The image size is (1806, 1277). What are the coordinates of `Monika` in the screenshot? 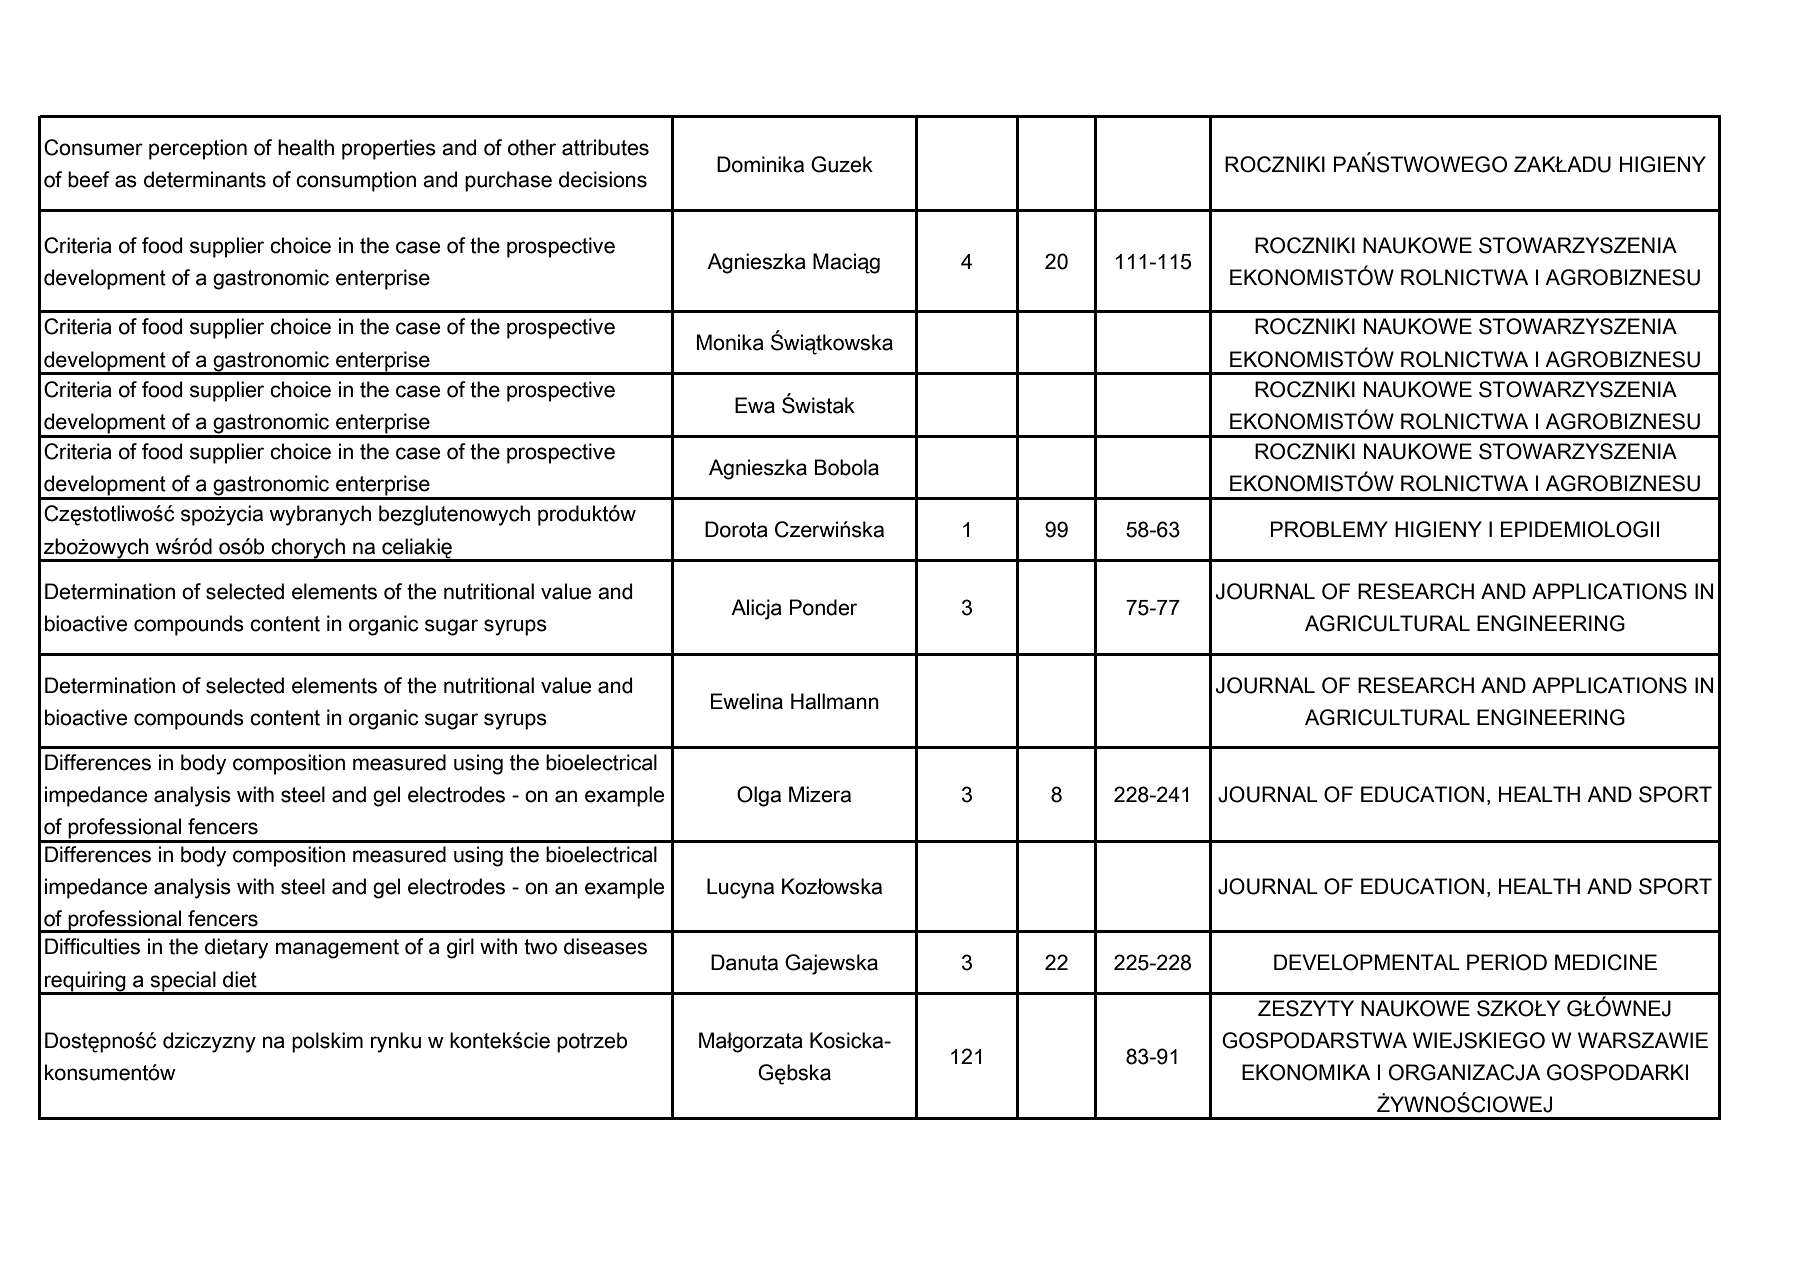 It's located at (730, 342).
